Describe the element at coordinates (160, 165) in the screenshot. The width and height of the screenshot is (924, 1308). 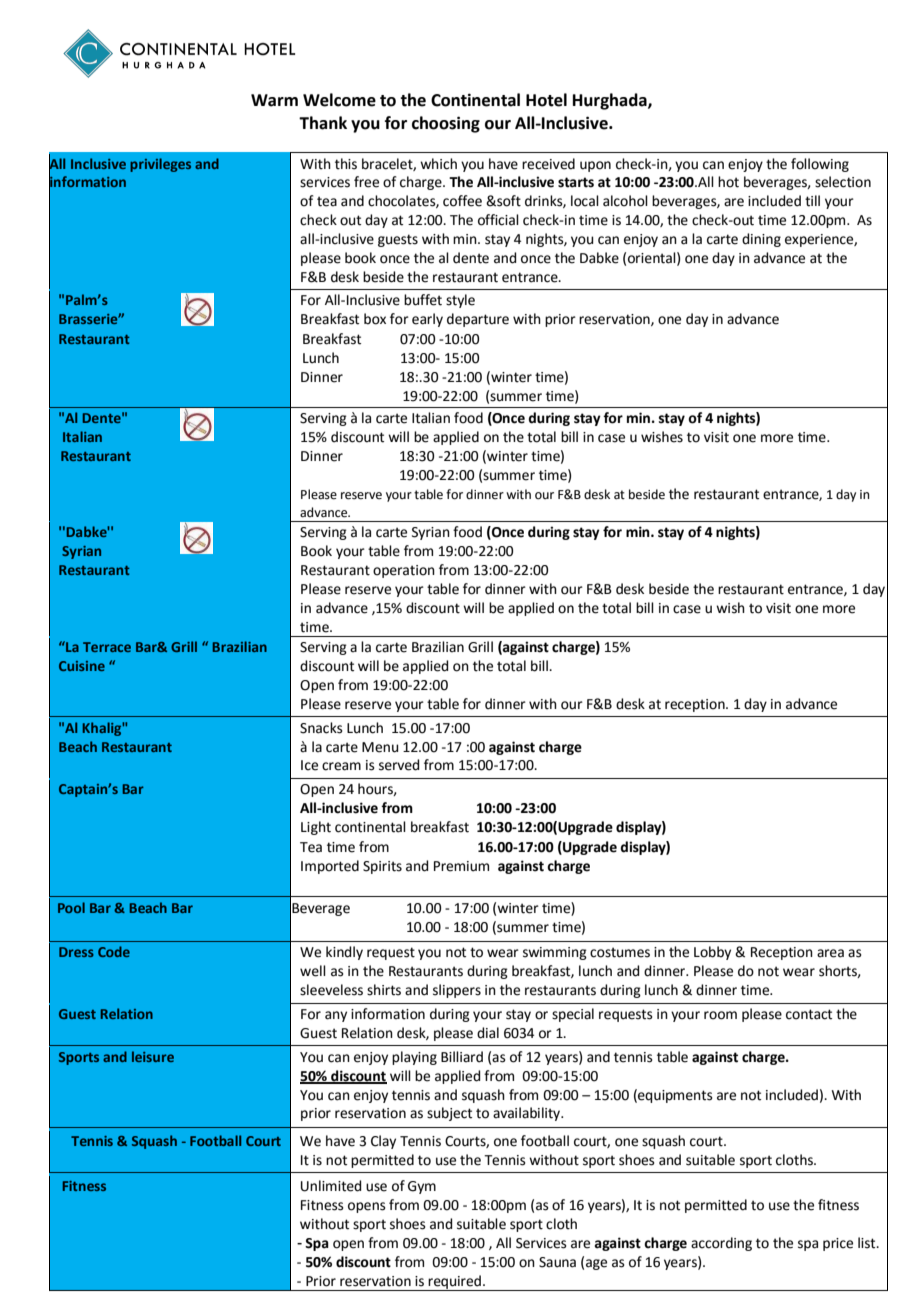
I see `privileges` at that location.
